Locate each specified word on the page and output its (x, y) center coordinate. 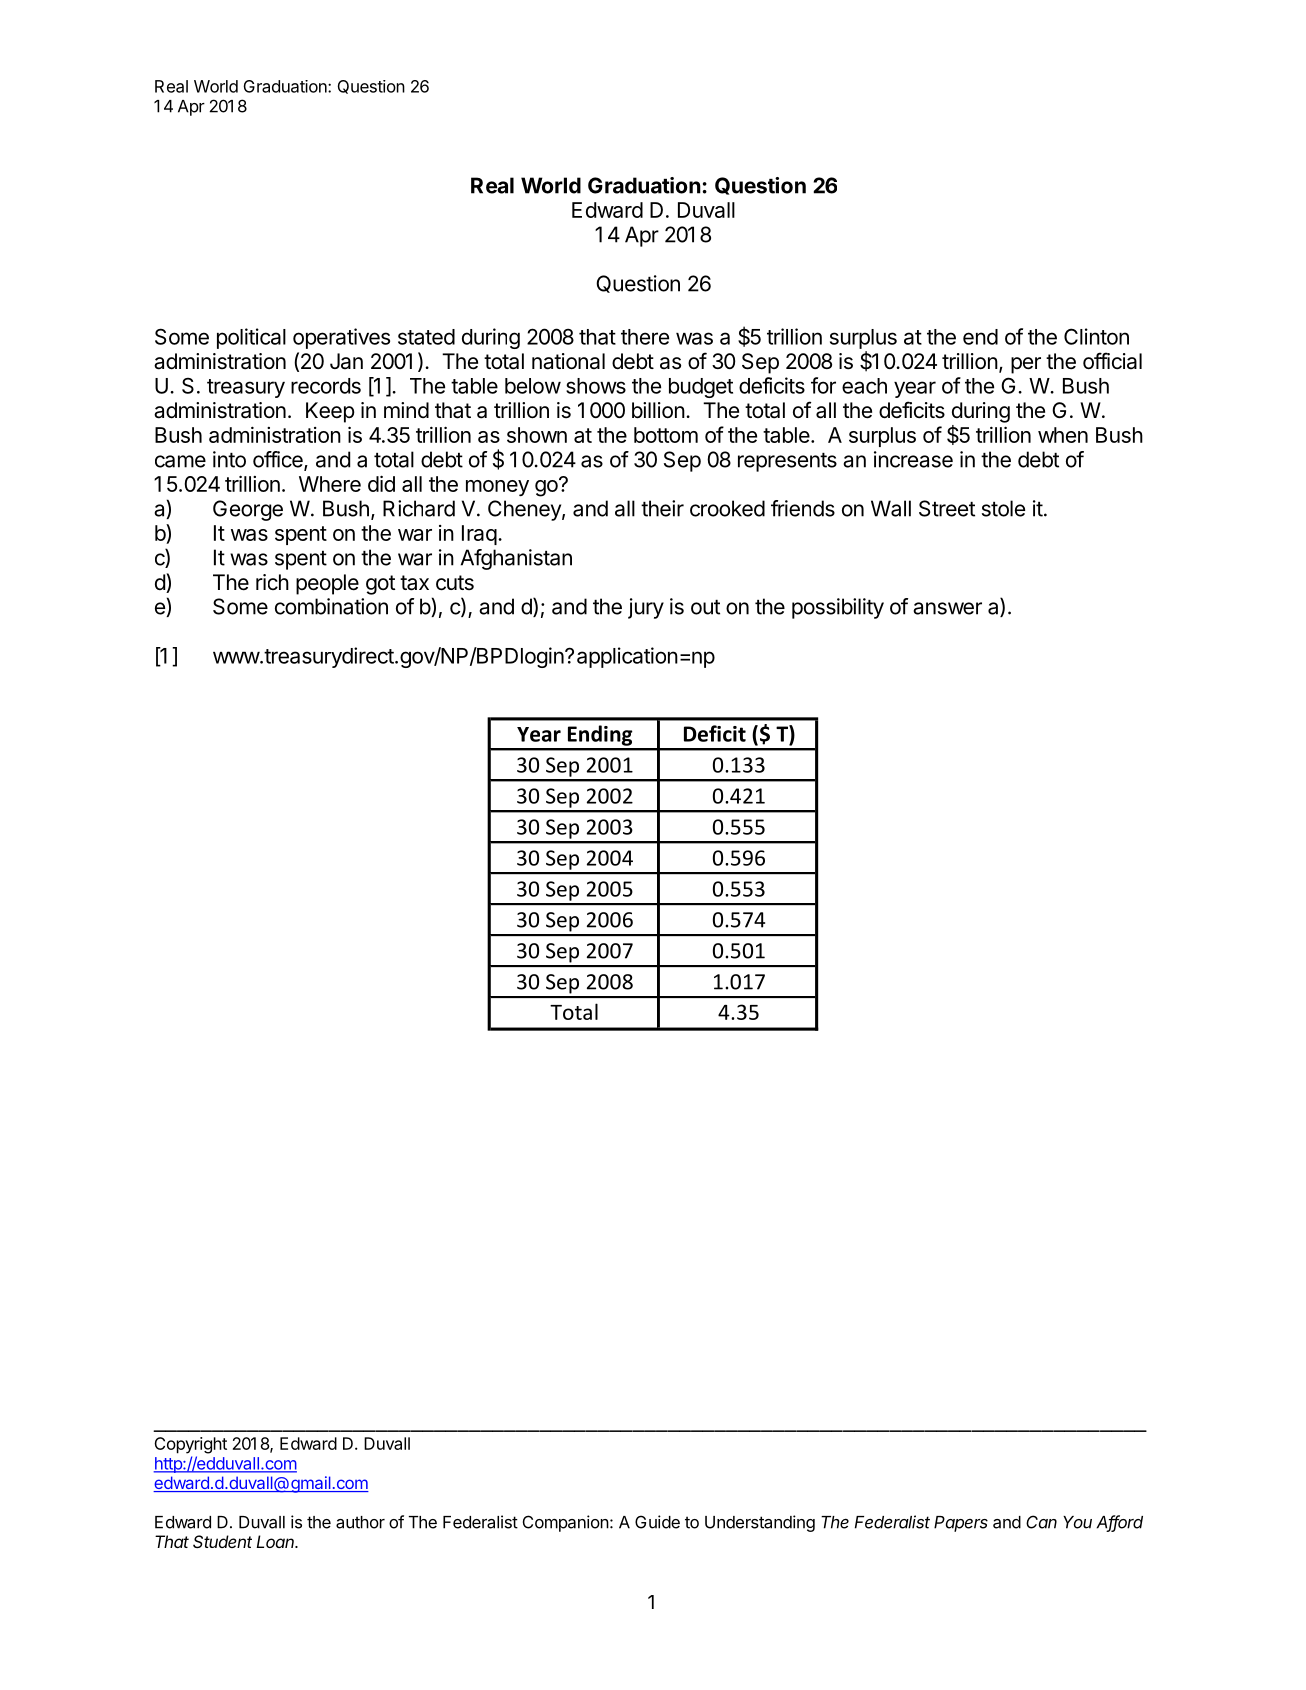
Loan (276, 1541)
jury (646, 608)
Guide (657, 1522)
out (705, 607)
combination (331, 606)
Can (1041, 1522)
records (326, 386)
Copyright (190, 1445)
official (1112, 361)
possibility (838, 608)
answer (947, 608)
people (327, 584)
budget (701, 388)
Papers (961, 1524)
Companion (566, 1523)
